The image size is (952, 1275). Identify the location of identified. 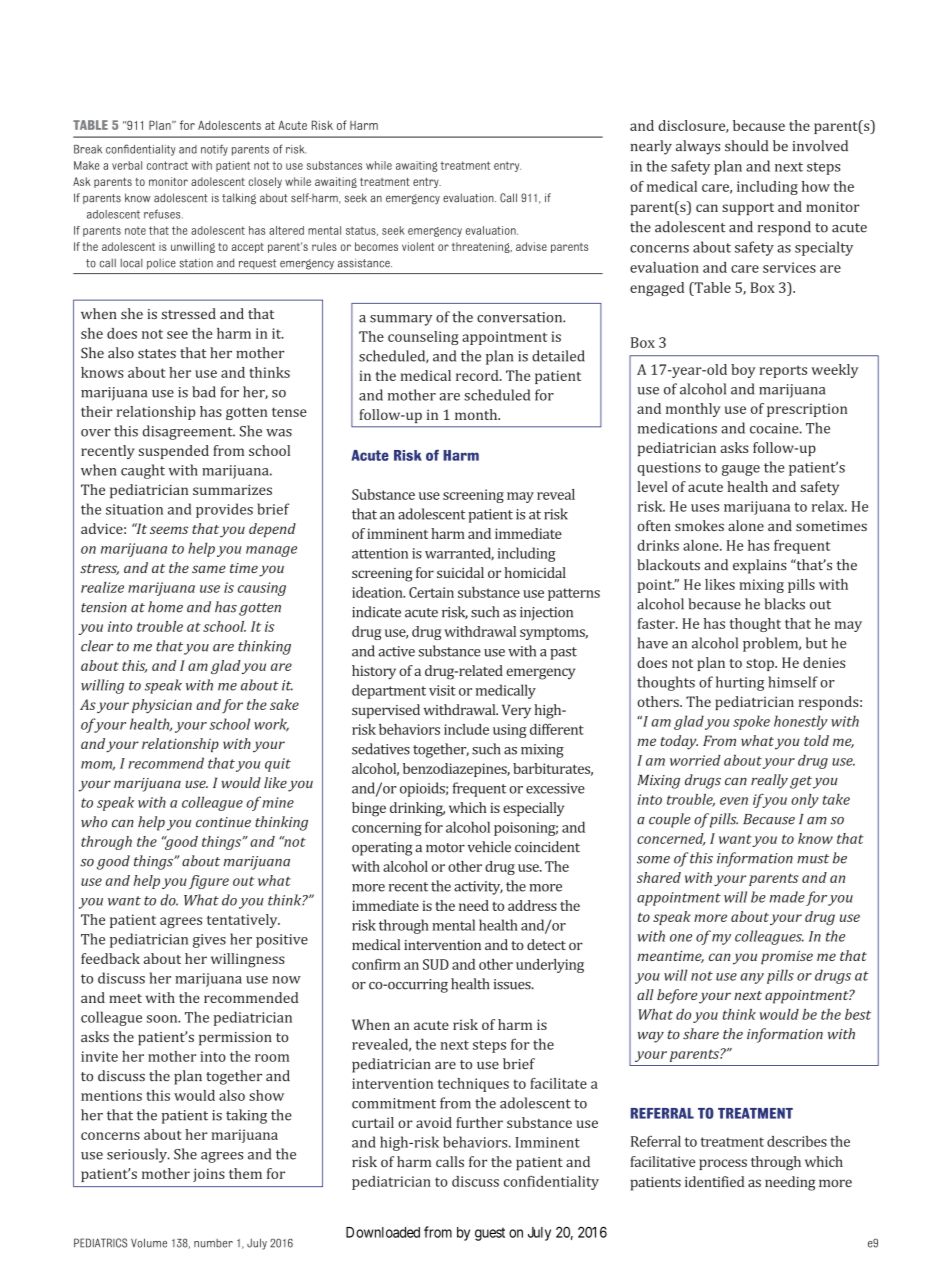
(714, 1181).
